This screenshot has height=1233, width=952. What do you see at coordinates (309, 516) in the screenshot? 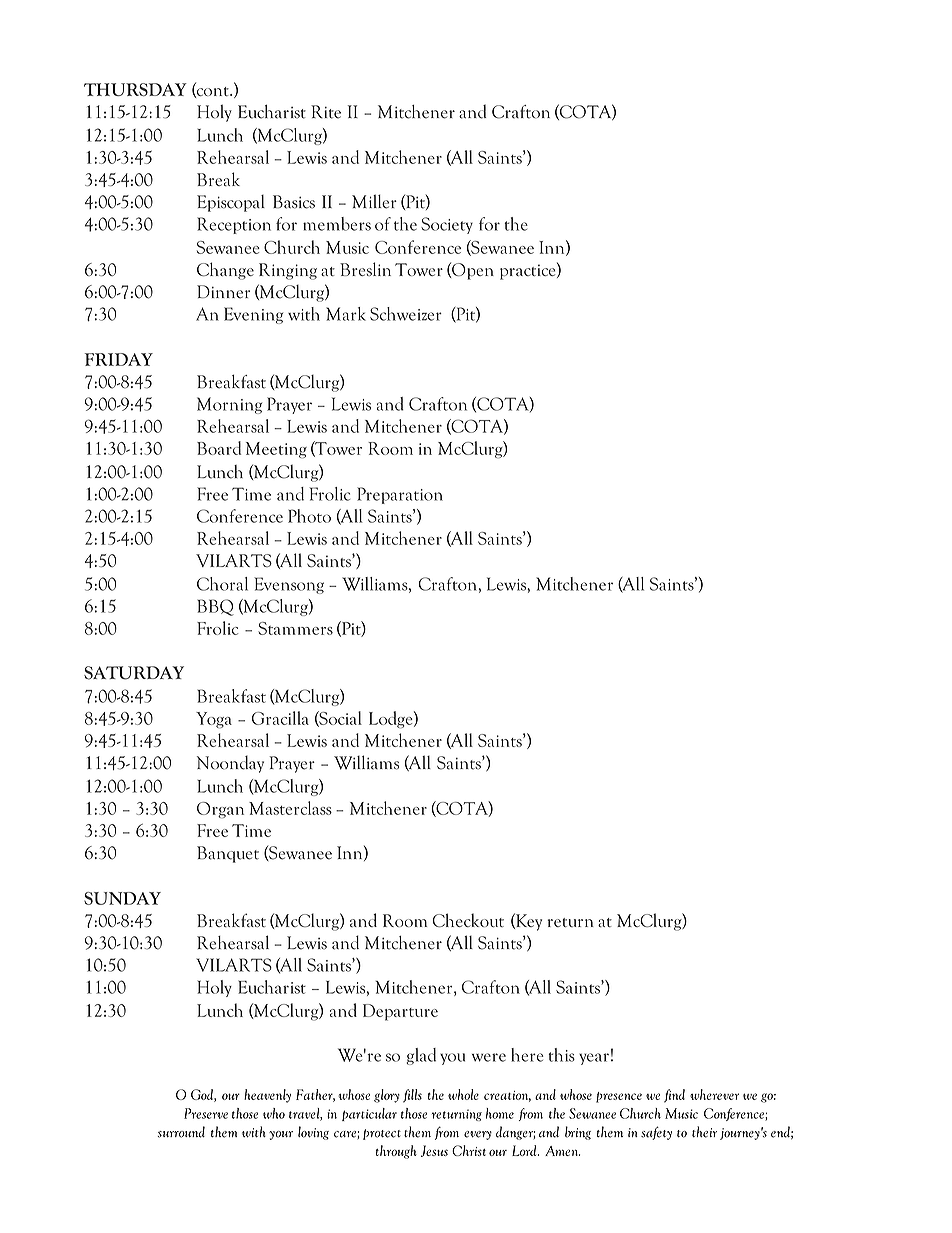
I see `Photo` at bounding box center [309, 516].
